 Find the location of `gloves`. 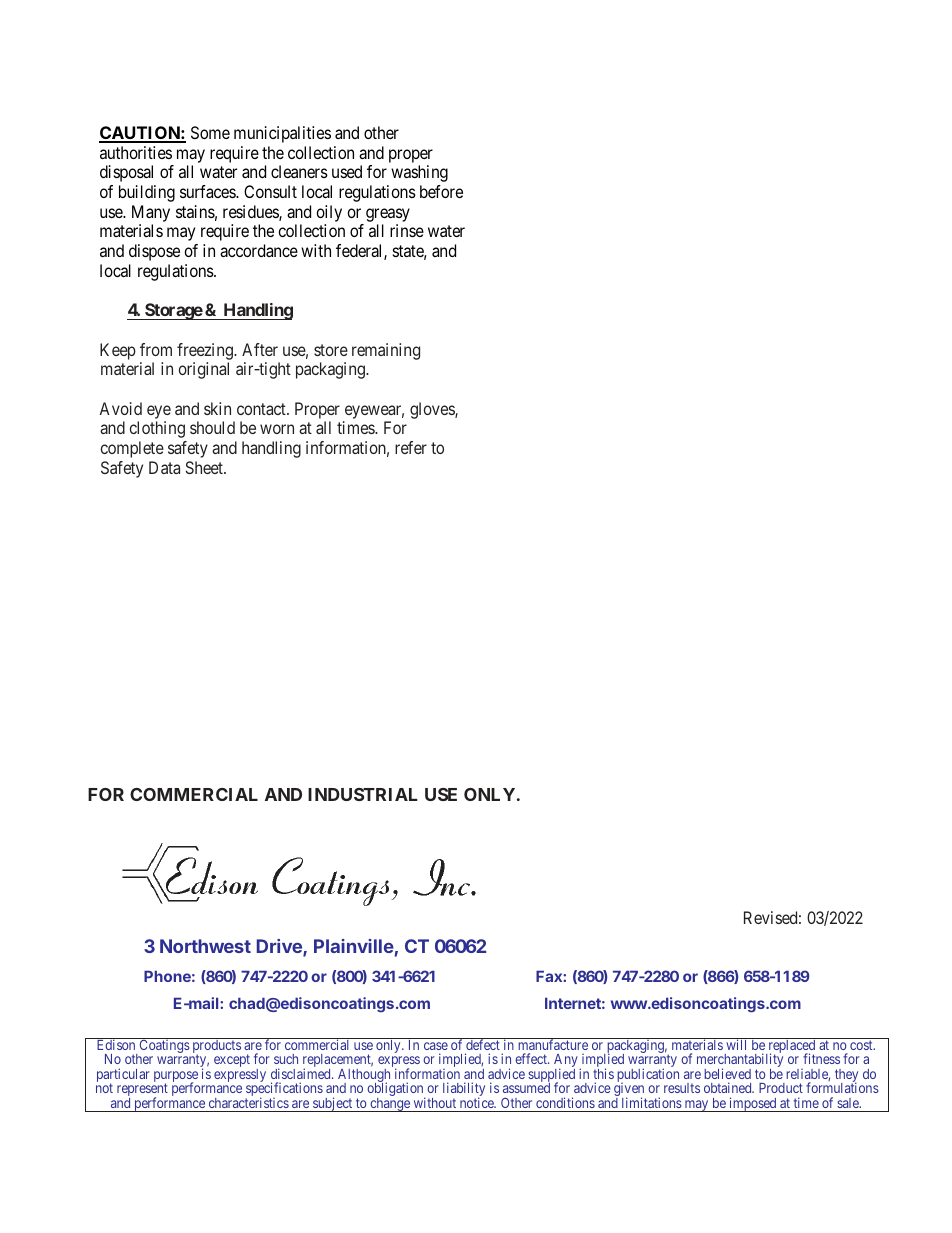

gloves is located at coordinates (433, 410).
